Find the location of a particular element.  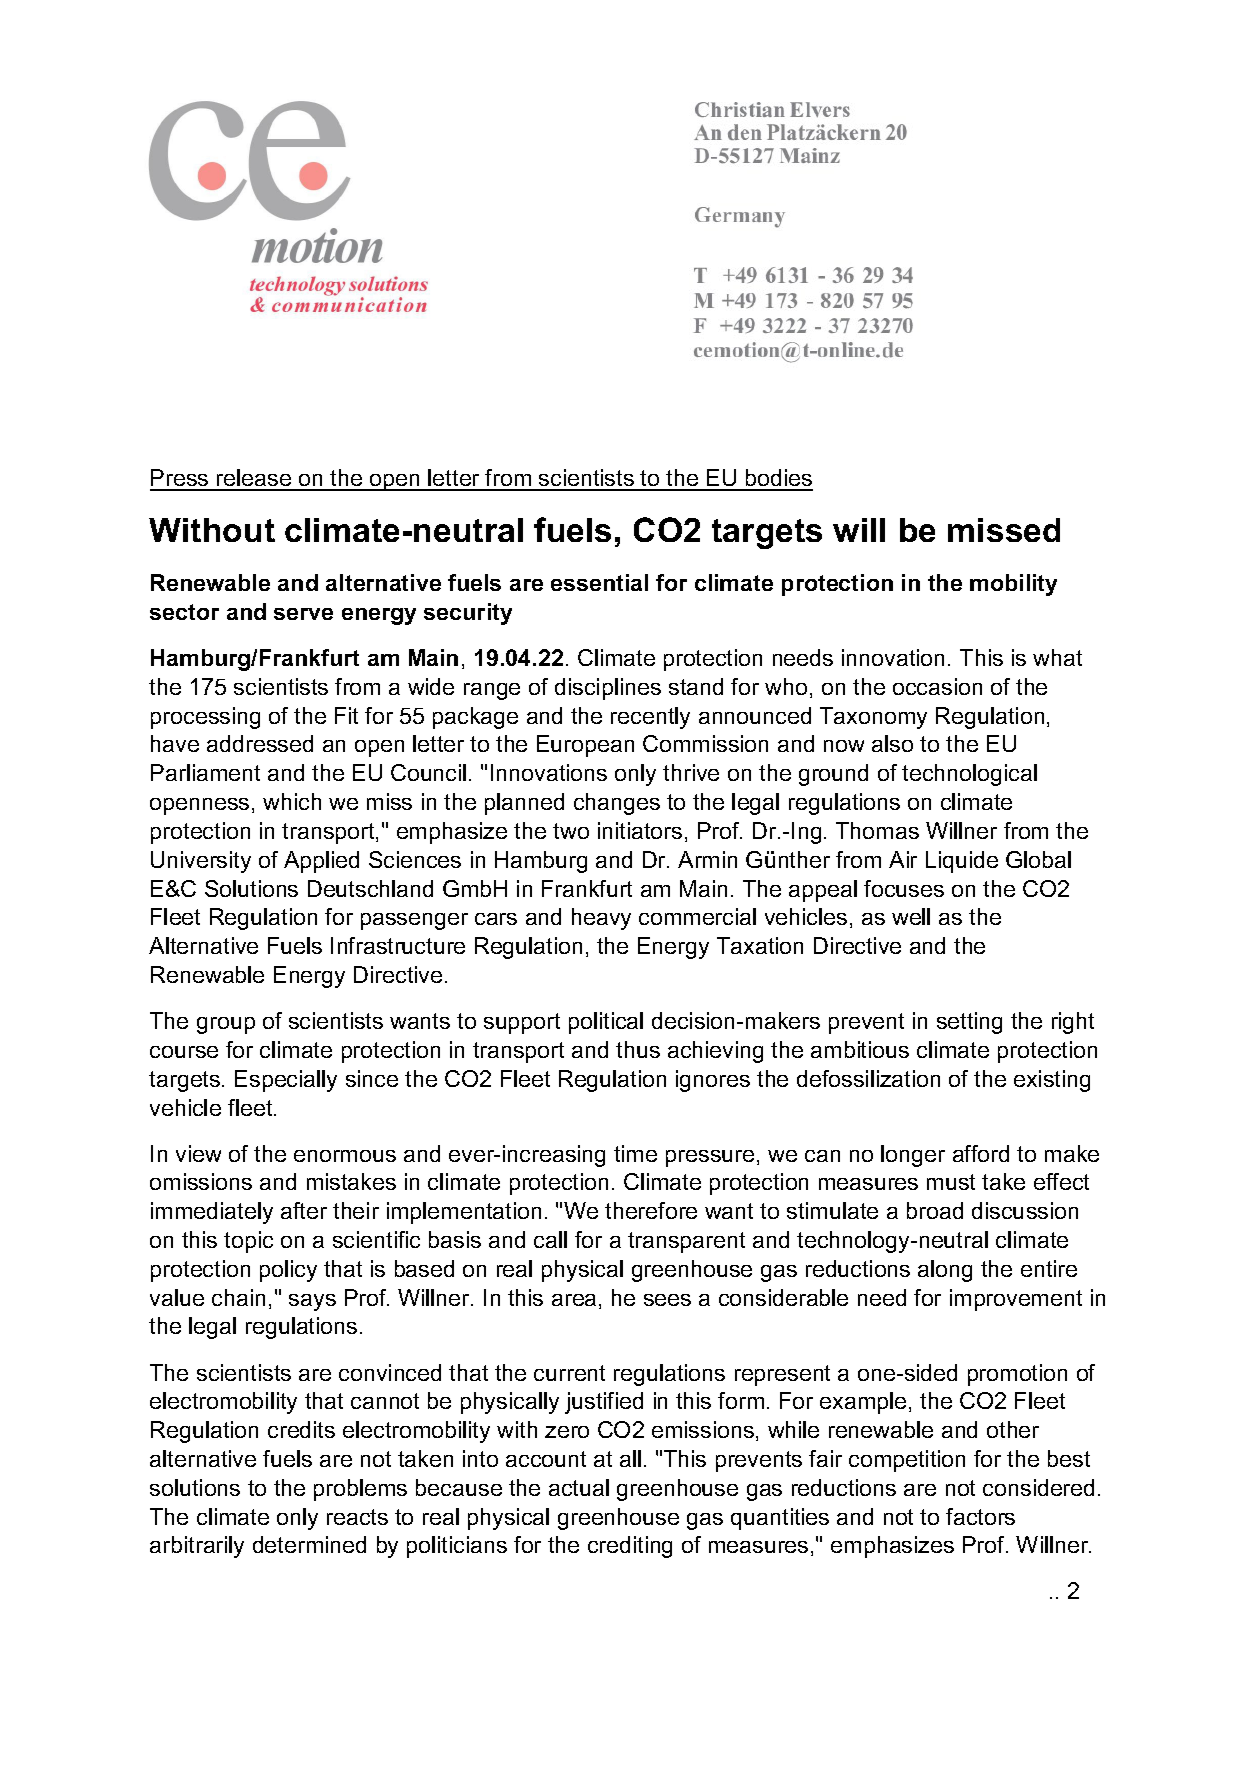

essential is located at coordinates (599, 582).
